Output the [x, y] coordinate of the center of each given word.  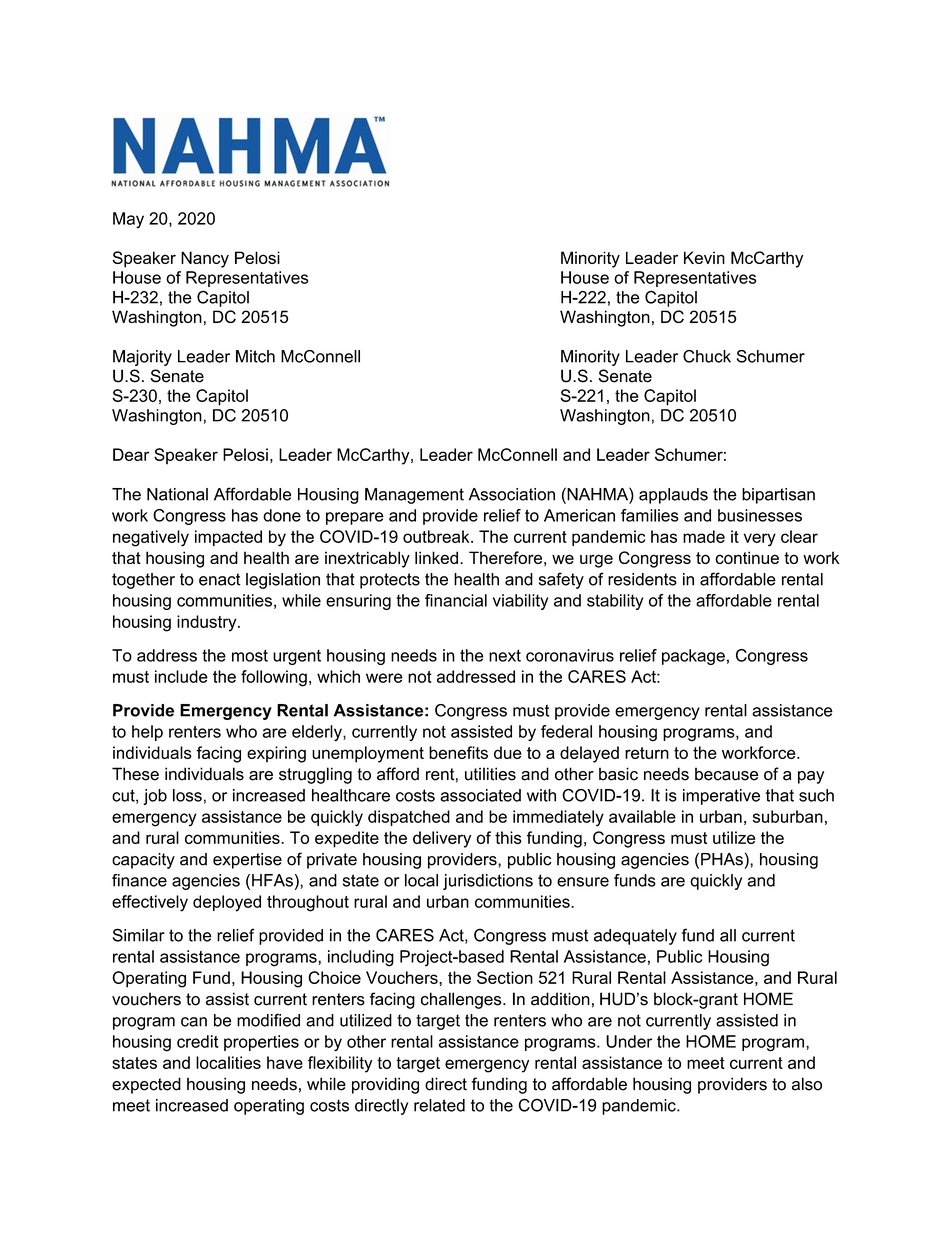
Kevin [704, 257]
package [693, 657]
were [384, 678]
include [181, 676]
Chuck [707, 356]
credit [197, 1041]
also [807, 1084]
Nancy [205, 259]
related [439, 1105]
